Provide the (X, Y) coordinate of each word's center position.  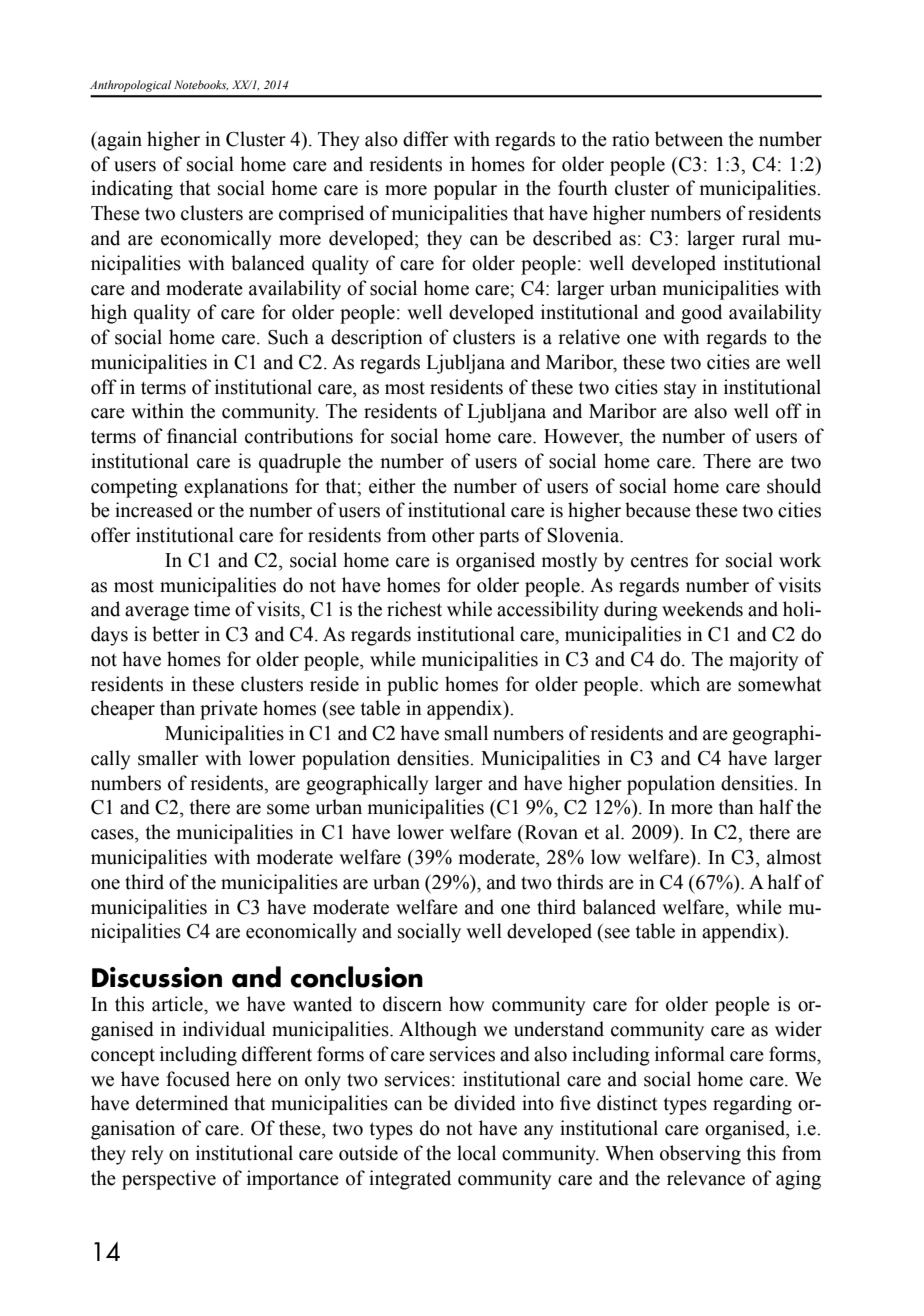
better (176, 634)
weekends (702, 609)
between (689, 139)
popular (465, 190)
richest (414, 609)
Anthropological (131, 86)
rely (147, 1155)
